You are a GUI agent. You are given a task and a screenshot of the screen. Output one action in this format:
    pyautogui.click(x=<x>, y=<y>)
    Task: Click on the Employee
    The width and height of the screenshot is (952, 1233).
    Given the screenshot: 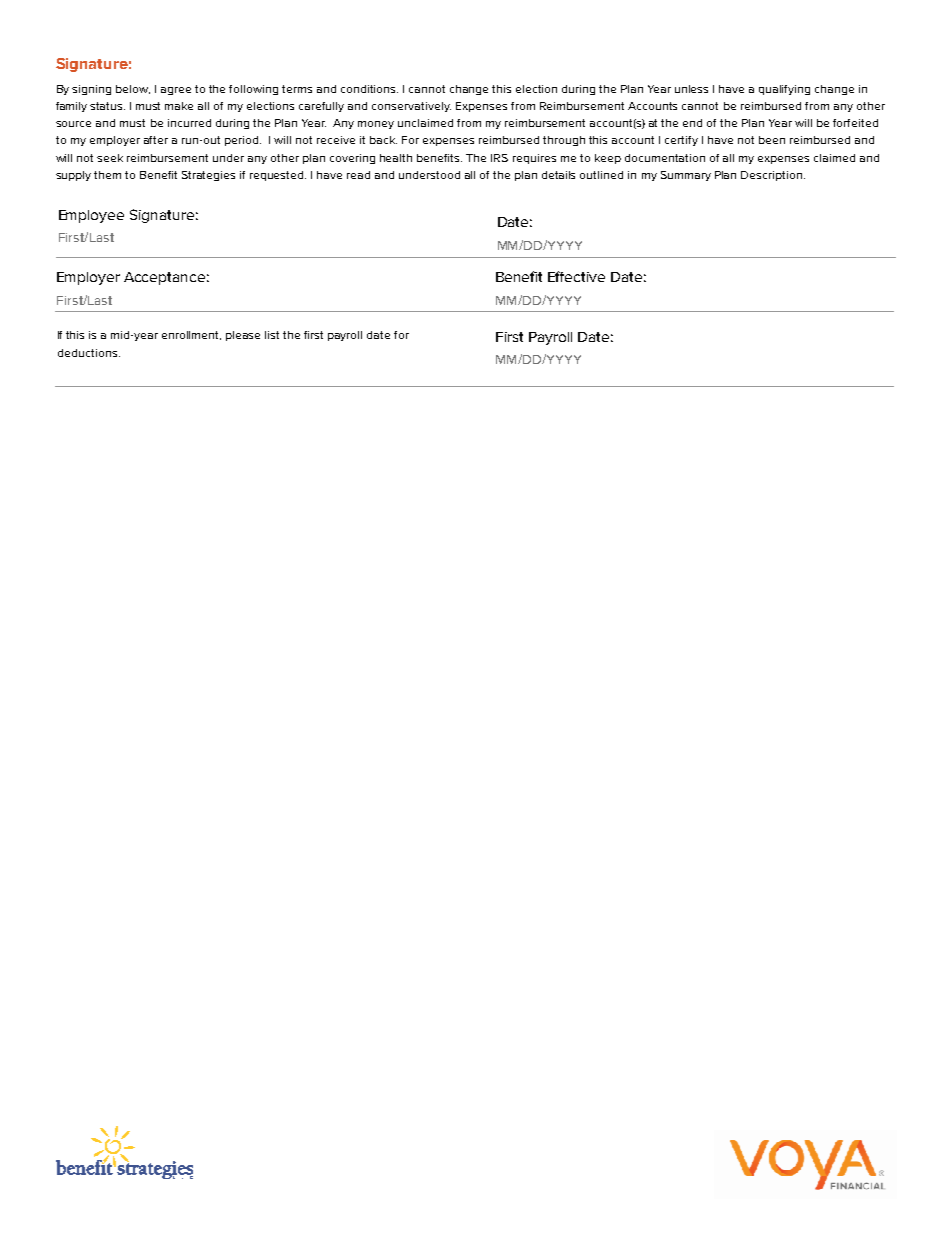 What is the action you would take?
    pyautogui.click(x=91, y=216)
